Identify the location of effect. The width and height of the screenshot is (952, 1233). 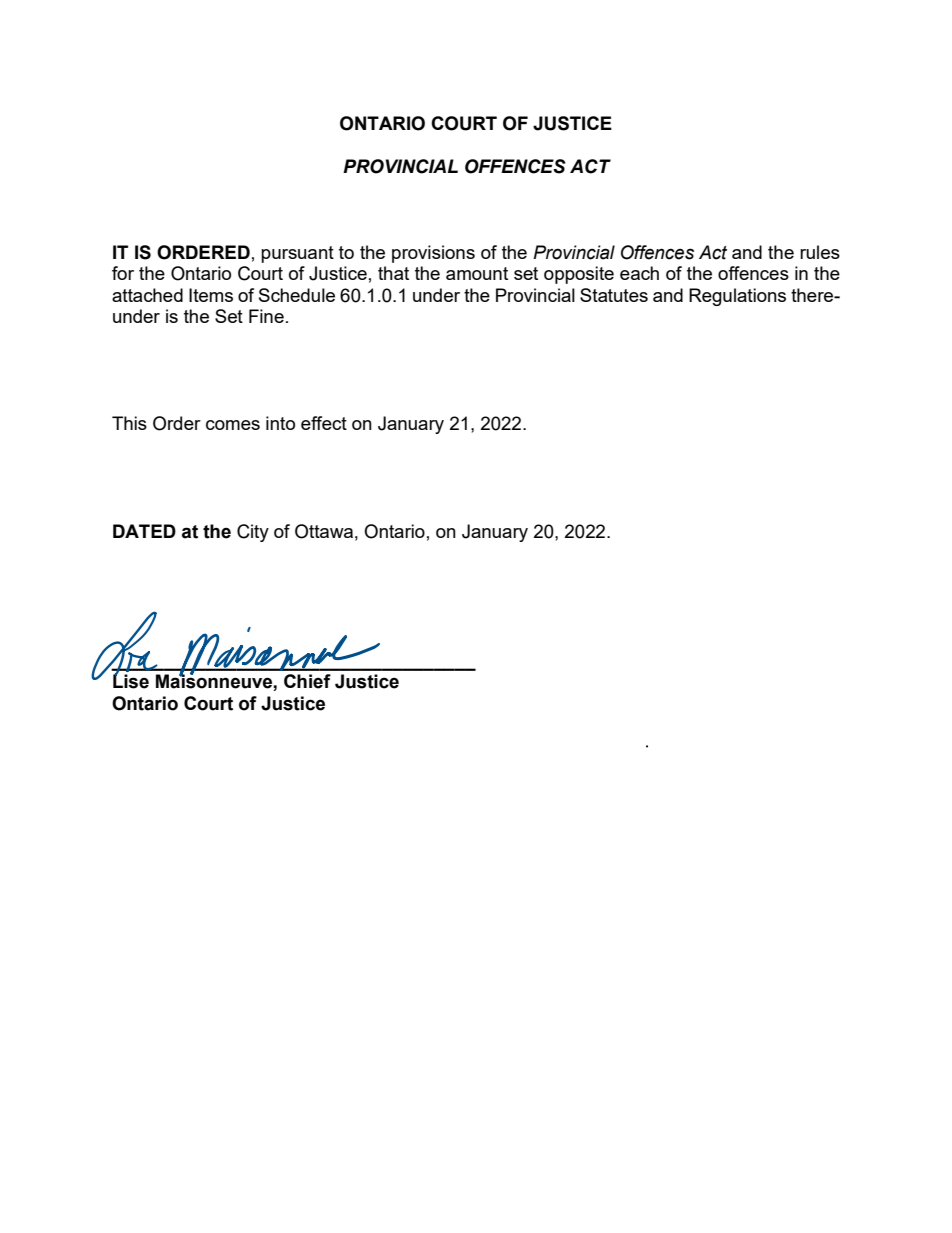
(324, 423).
